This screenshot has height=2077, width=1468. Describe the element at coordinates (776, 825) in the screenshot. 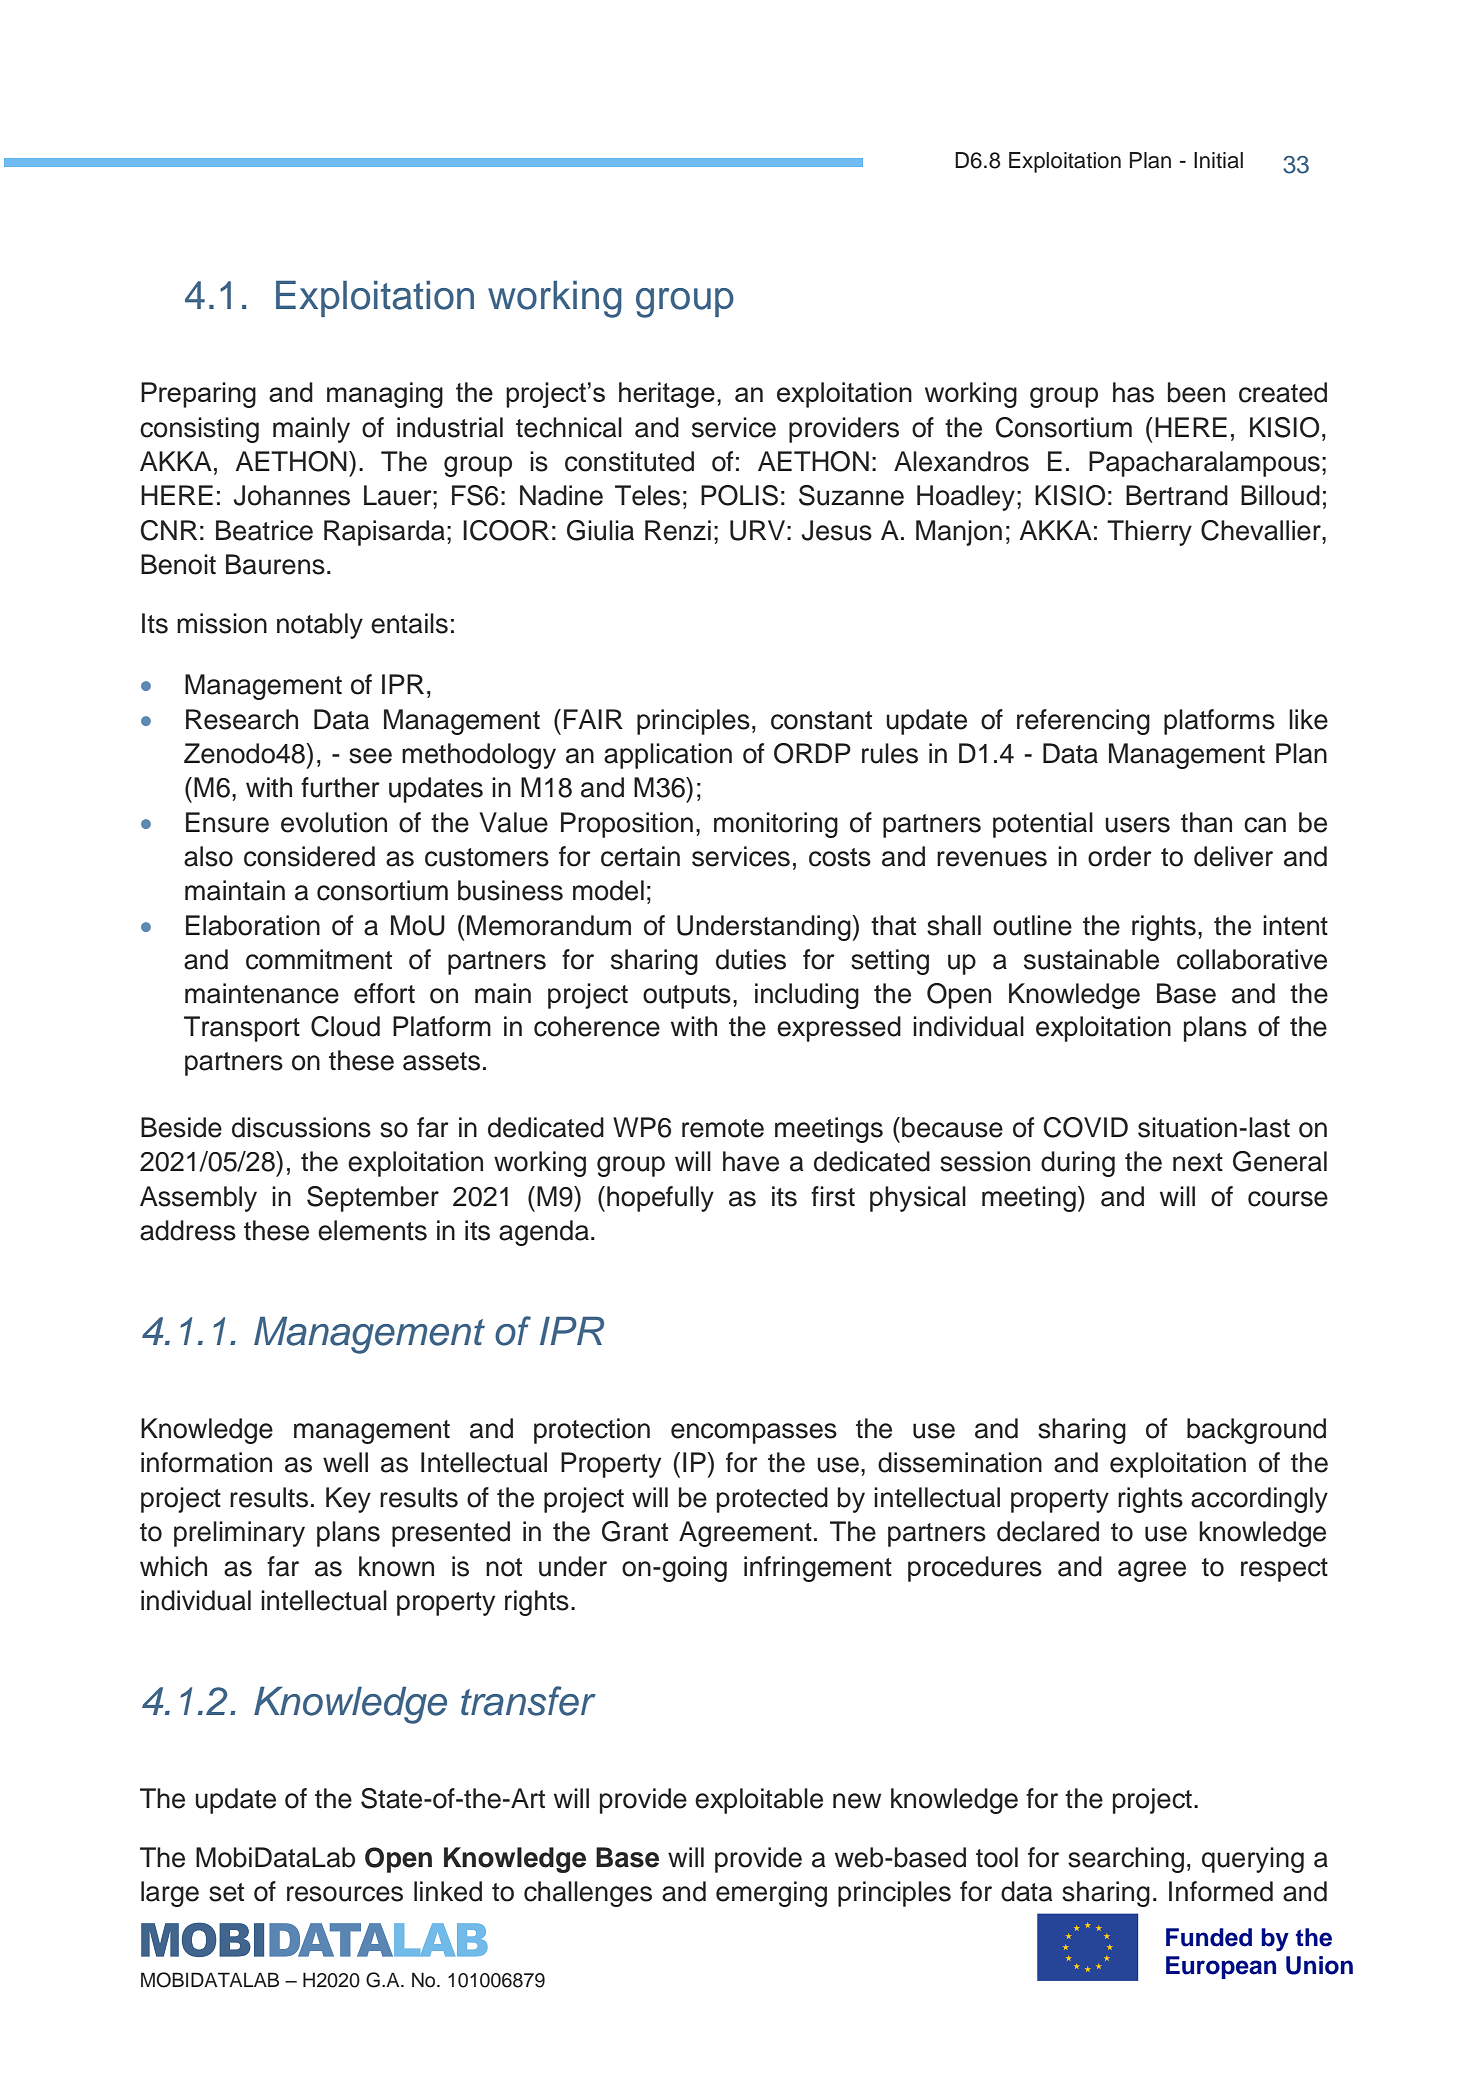

I see `monitoring` at that location.
